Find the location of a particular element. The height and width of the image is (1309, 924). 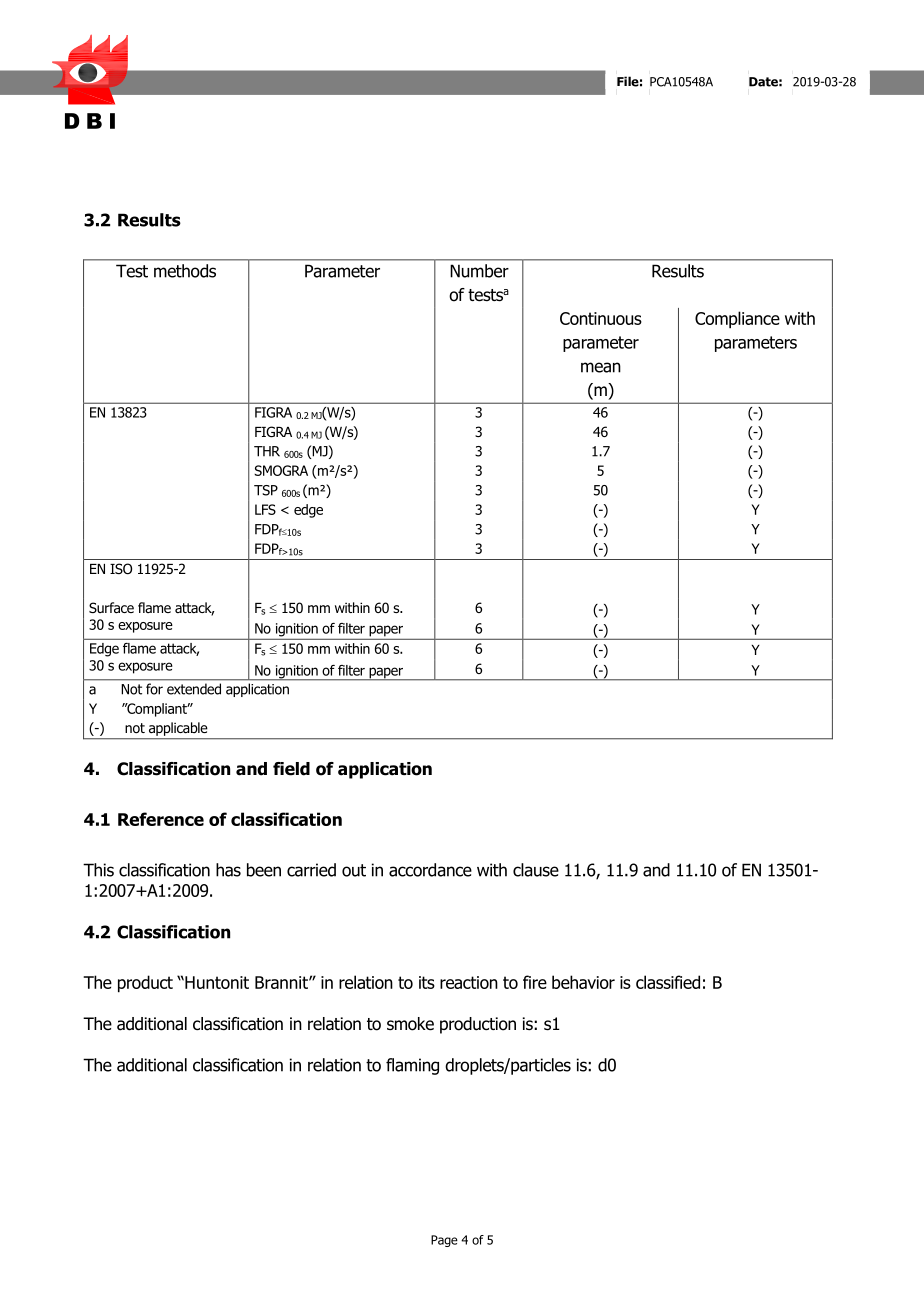

applicable is located at coordinates (178, 729).
